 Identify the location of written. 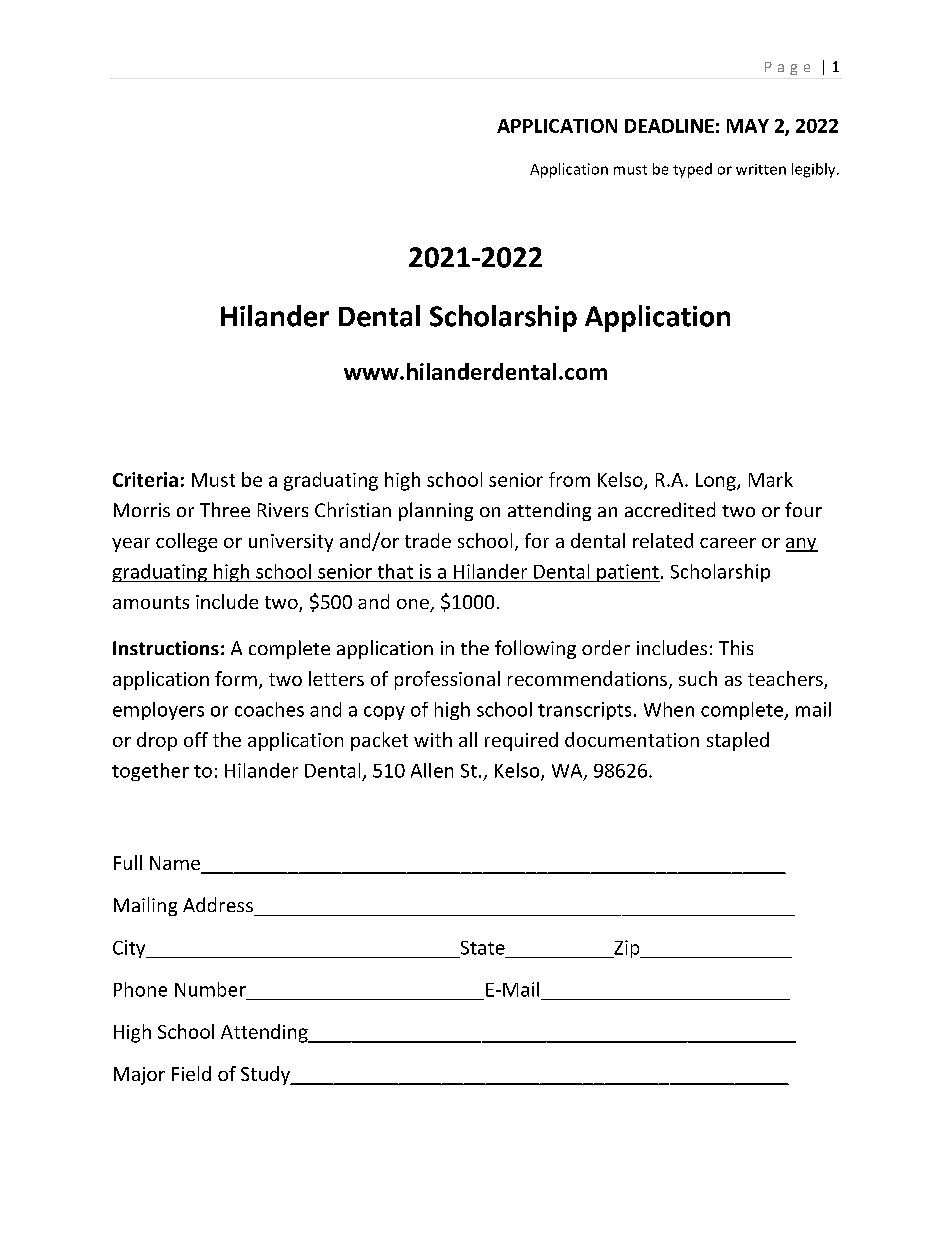
(761, 169).
